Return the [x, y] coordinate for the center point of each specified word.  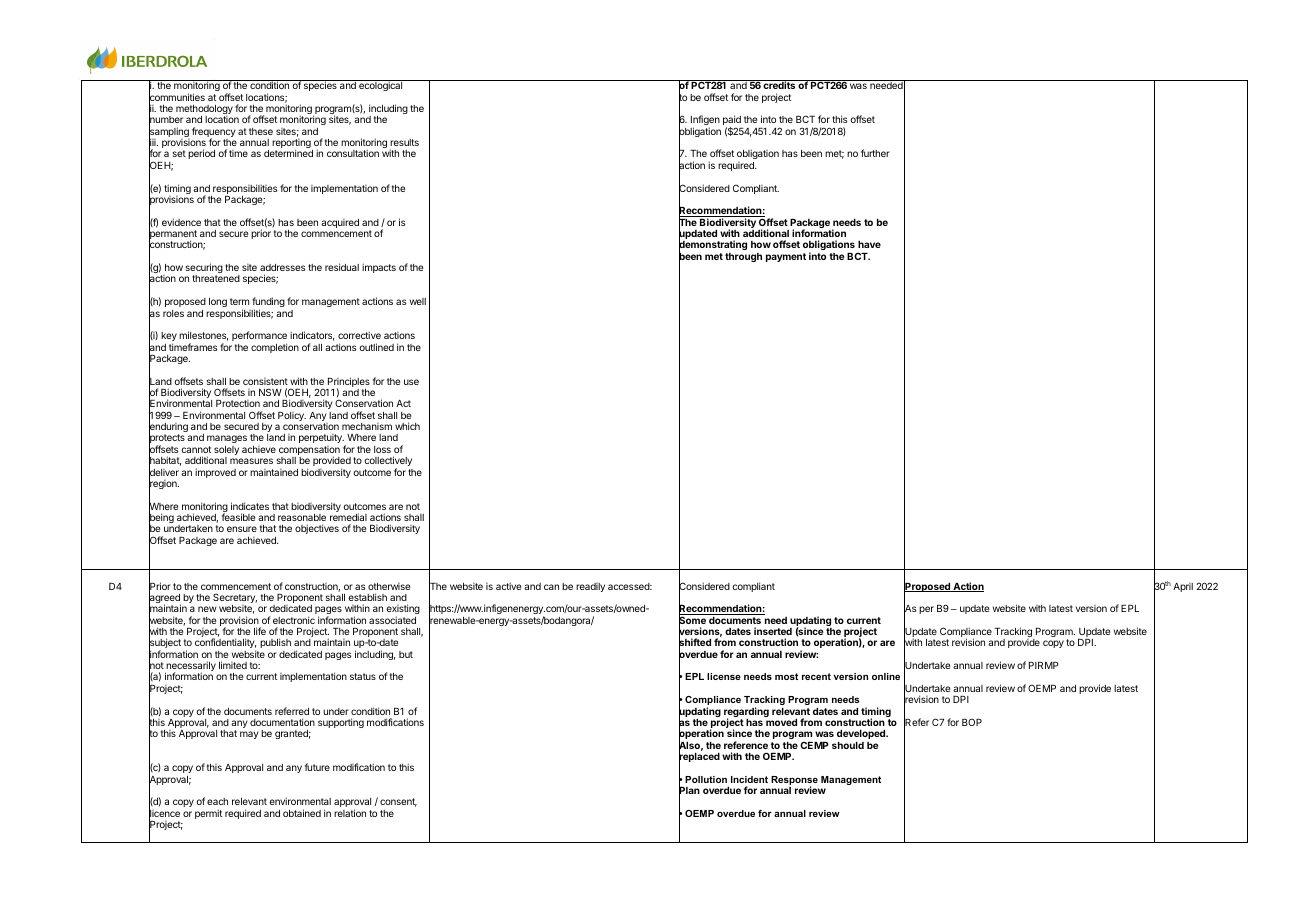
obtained [302, 813]
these [261, 131]
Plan [689, 791]
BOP [972, 722]
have [869, 244]
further [875, 153]
